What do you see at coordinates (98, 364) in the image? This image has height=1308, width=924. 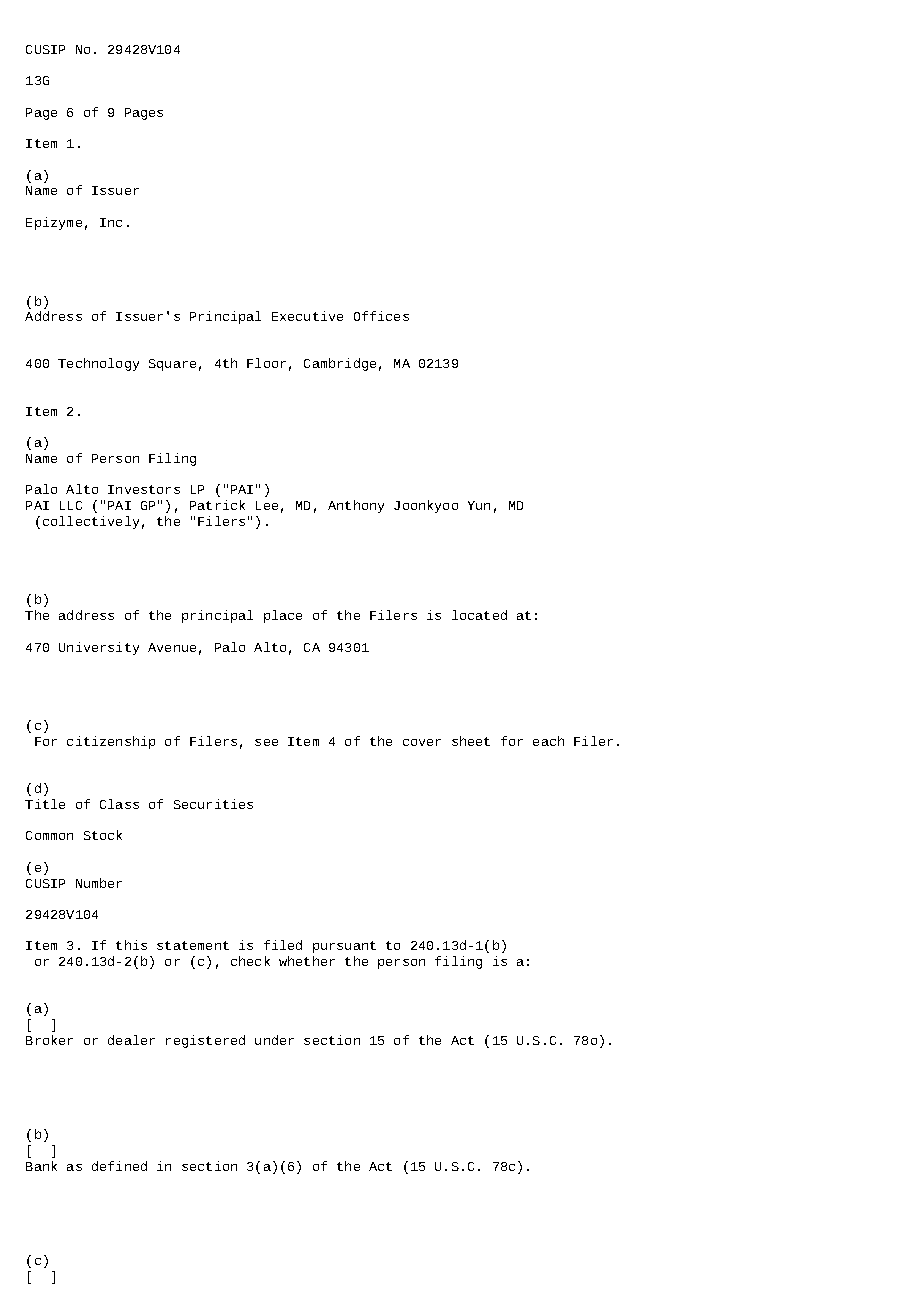 I see `Technology` at bounding box center [98, 364].
